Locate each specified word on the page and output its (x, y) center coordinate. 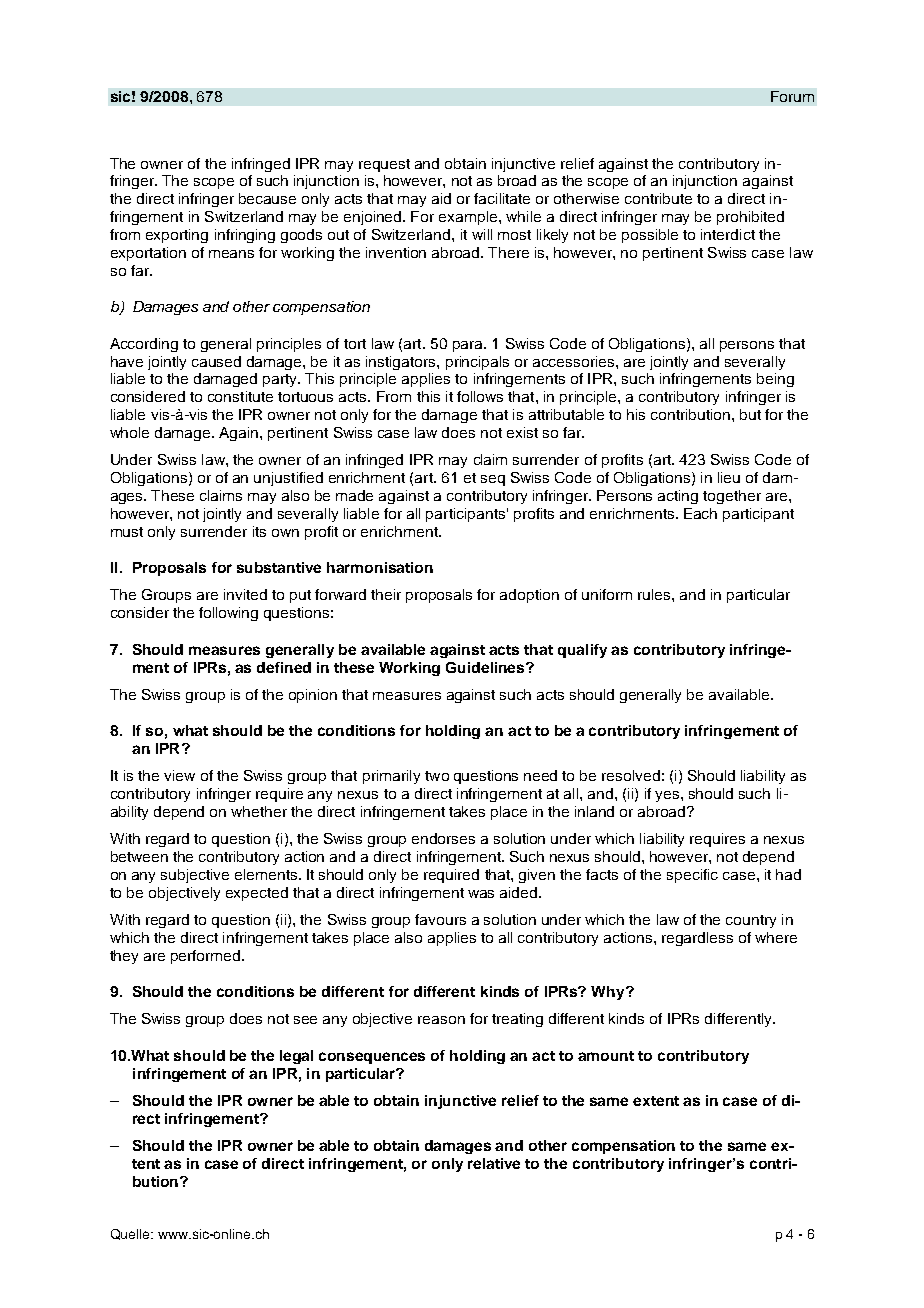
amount (606, 1056)
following (228, 614)
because (267, 198)
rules (655, 594)
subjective (195, 876)
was (481, 894)
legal (296, 1057)
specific (692, 876)
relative (494, 1163)
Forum (792, 96)
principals (477, 363)
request (384, 165)
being (775, 380)
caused (216, 361)
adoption (529, 596)
